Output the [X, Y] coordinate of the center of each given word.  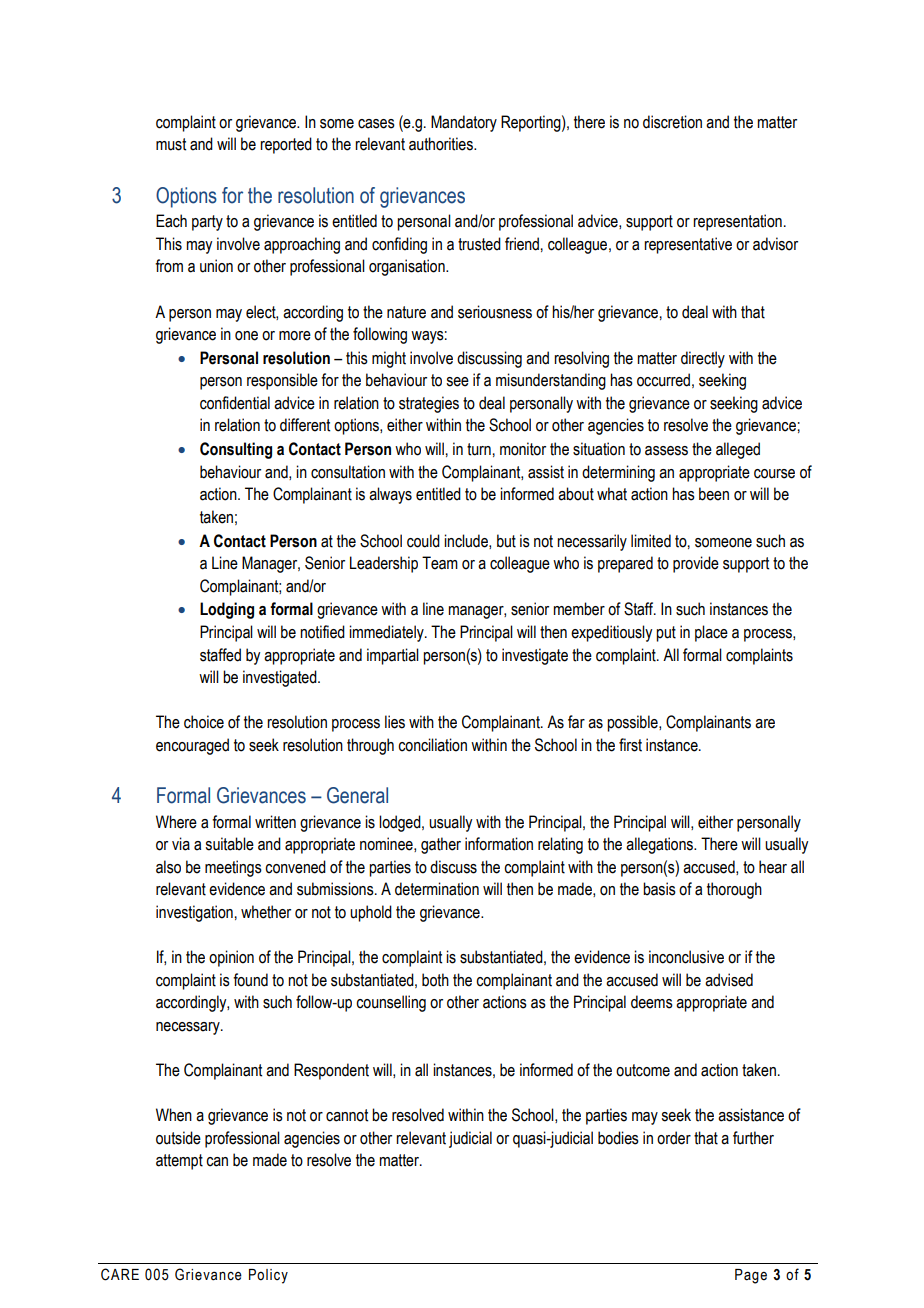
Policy [268, 1276]
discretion [672, 122]
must [171, 144]
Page [751, 1276]
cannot [347, 1115]
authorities [442, 144]
